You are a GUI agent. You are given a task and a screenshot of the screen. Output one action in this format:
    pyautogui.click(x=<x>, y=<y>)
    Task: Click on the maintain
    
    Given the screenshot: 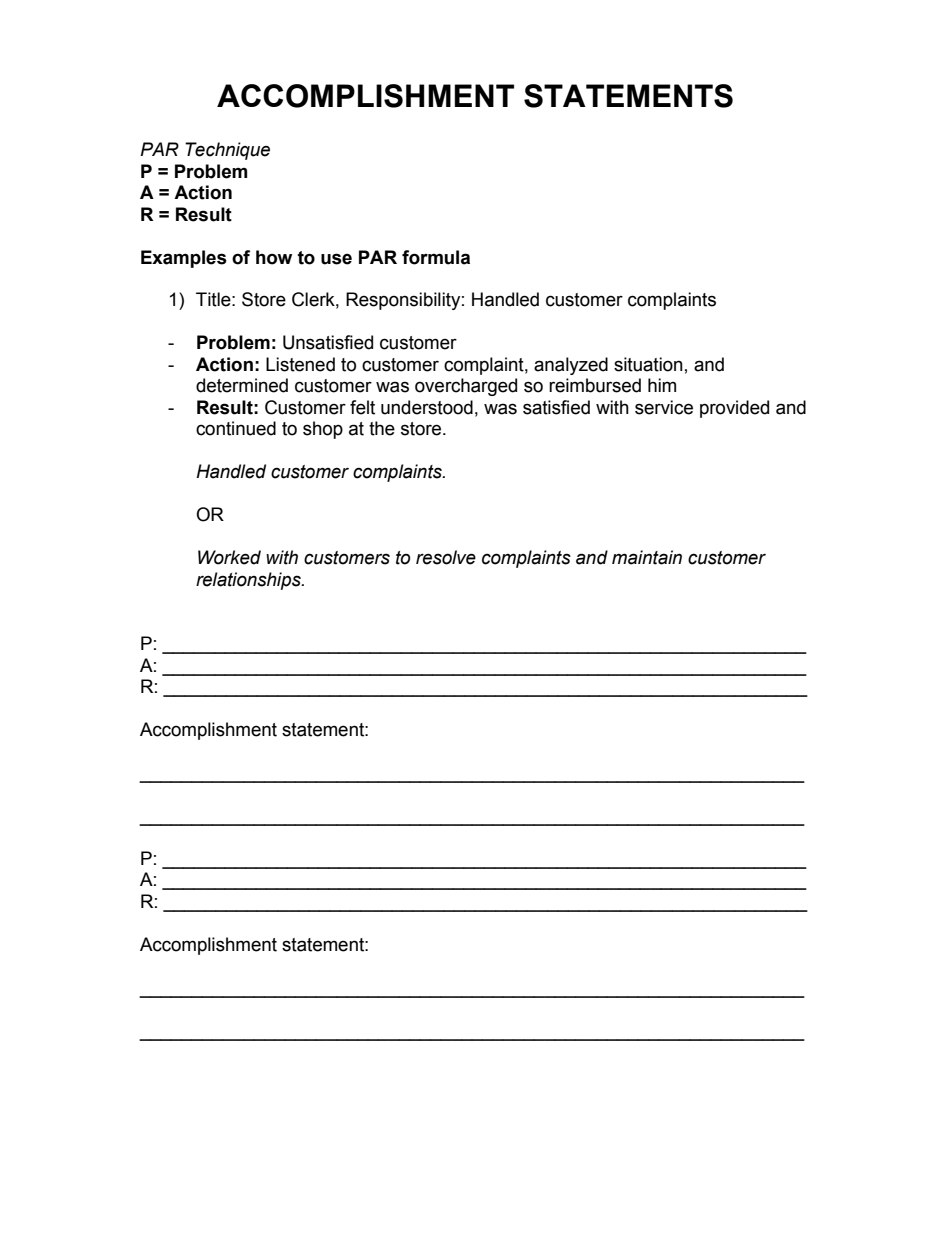 What is the action you would take?
    pyautogui.click(x=647, y=557)
